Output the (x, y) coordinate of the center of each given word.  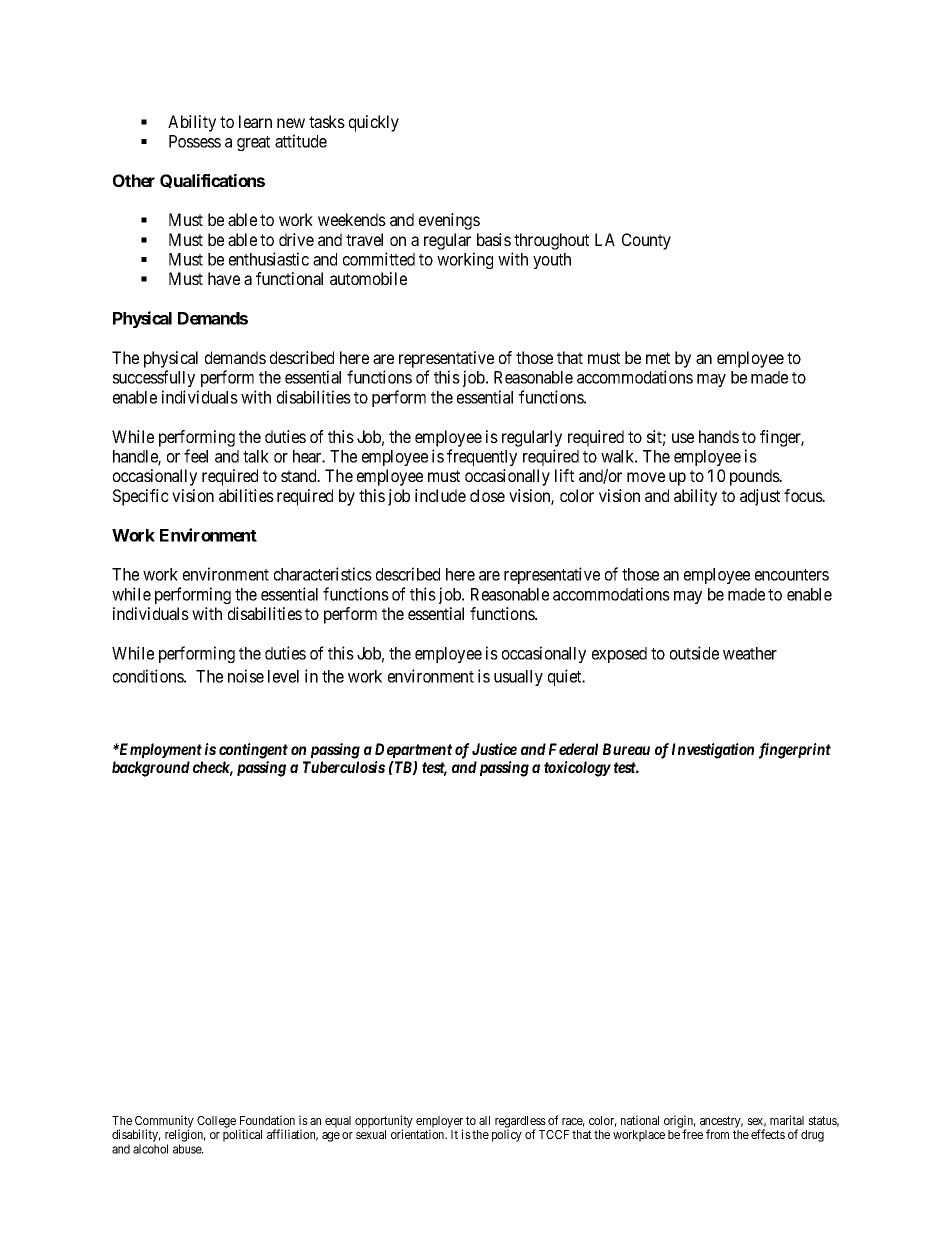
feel (196, 456)
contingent (253, 751)
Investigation (713, 751)
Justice (494, 749)
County (646, 241)
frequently (482, 457)
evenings (449, 221)
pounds (755, 477)
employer (439, 1123)
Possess (195, 141)
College (216, 1122)
